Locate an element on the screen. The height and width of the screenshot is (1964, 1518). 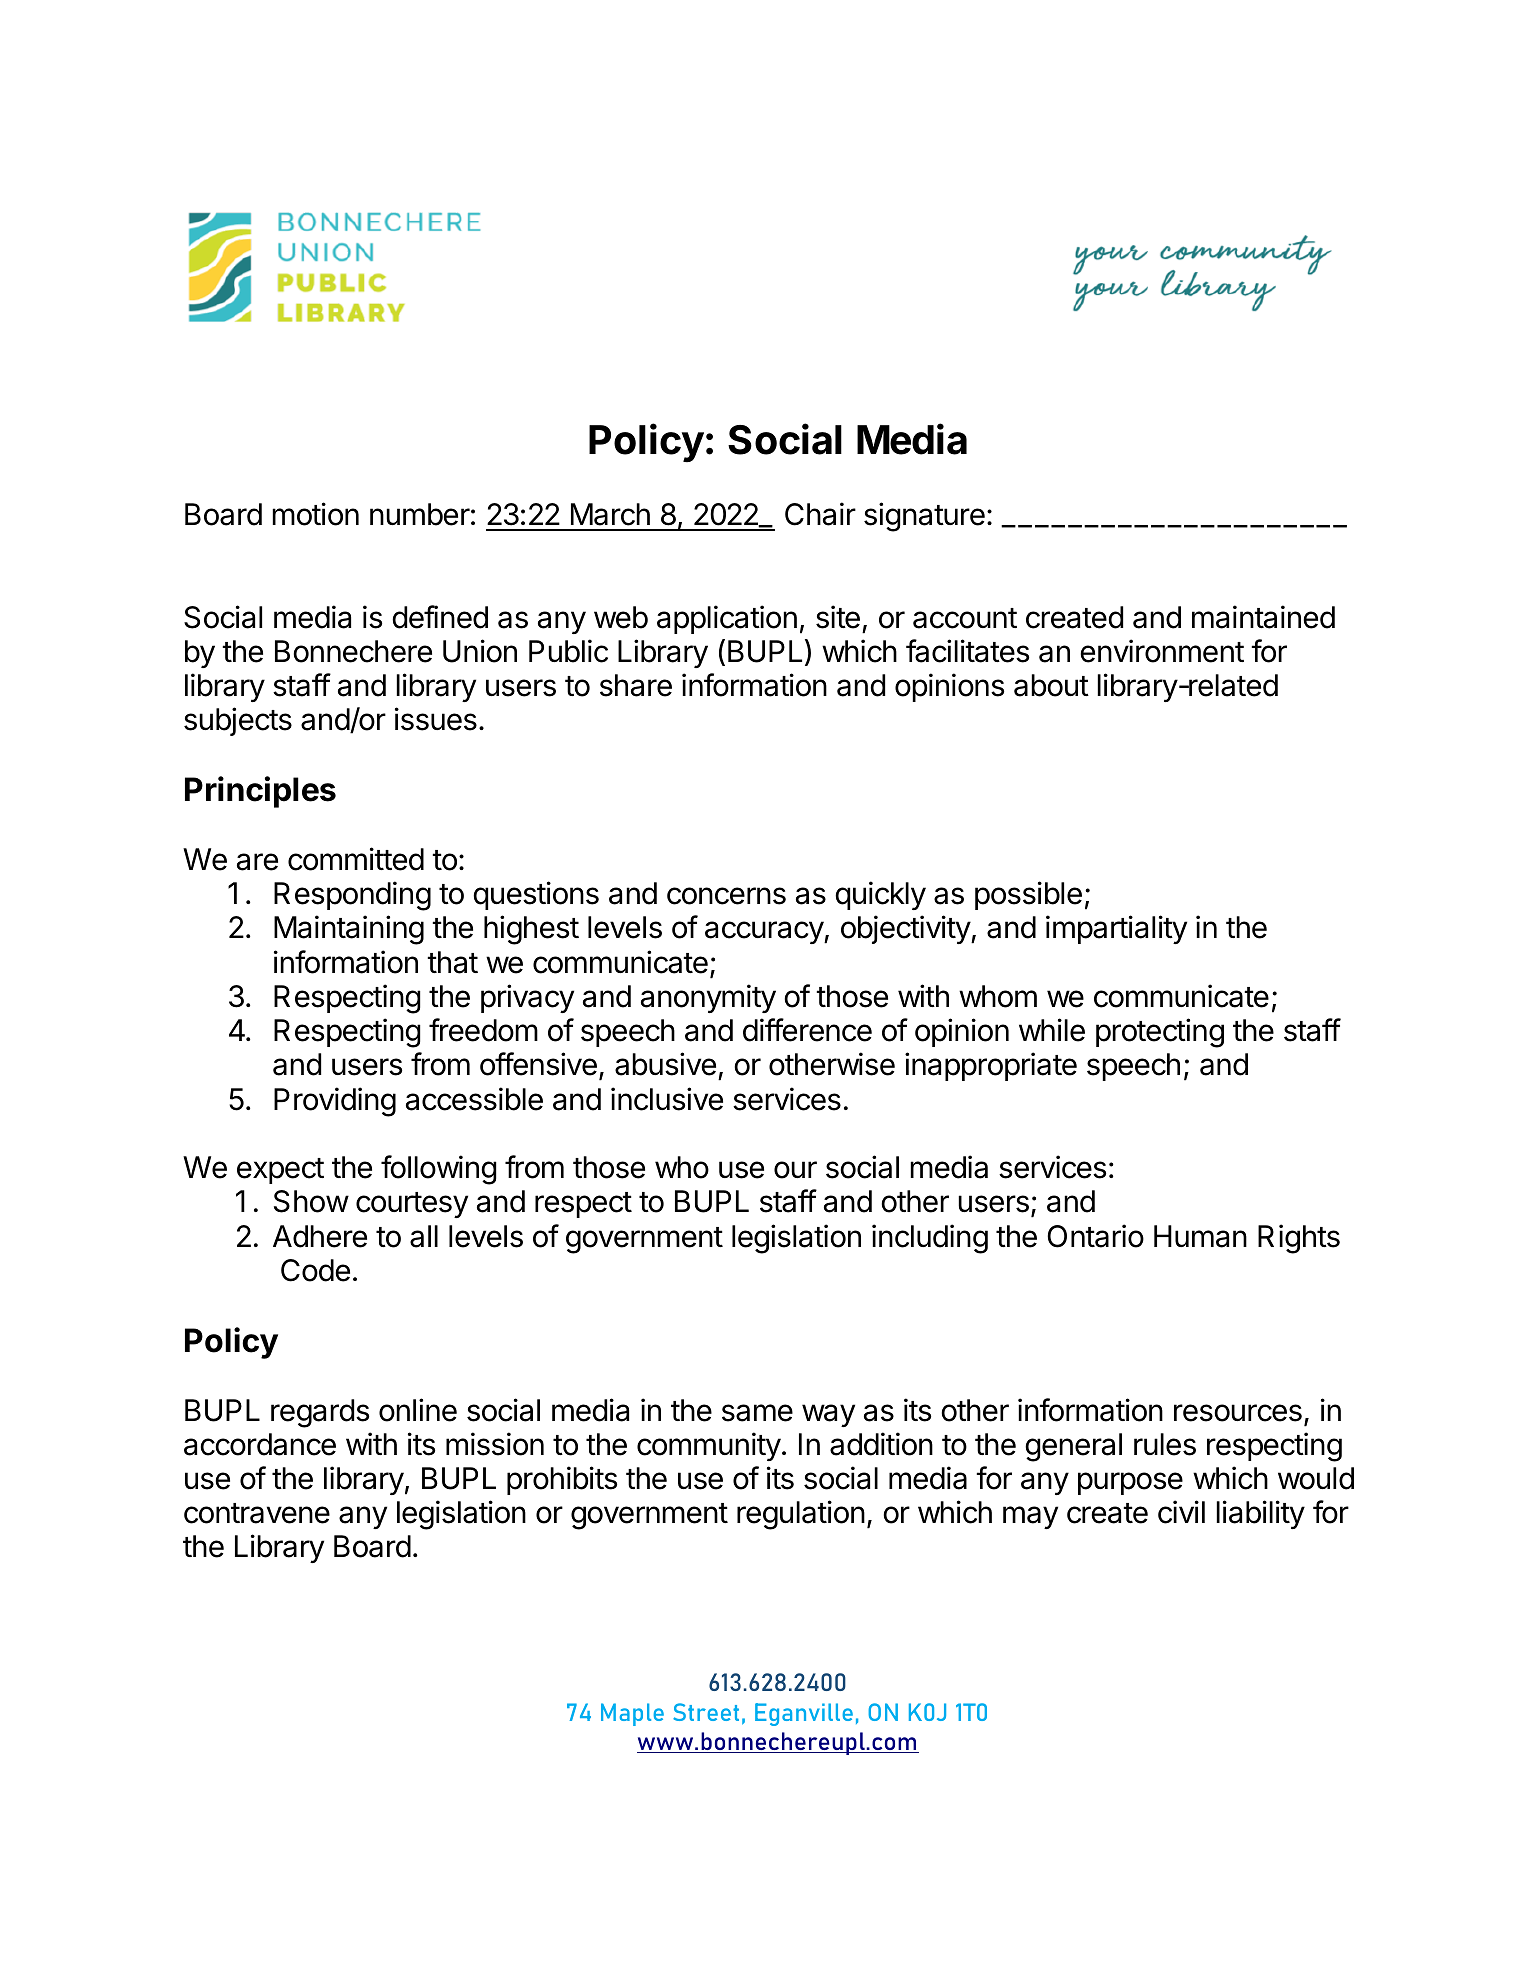
maintained is located at coordinates (1263, 617).
